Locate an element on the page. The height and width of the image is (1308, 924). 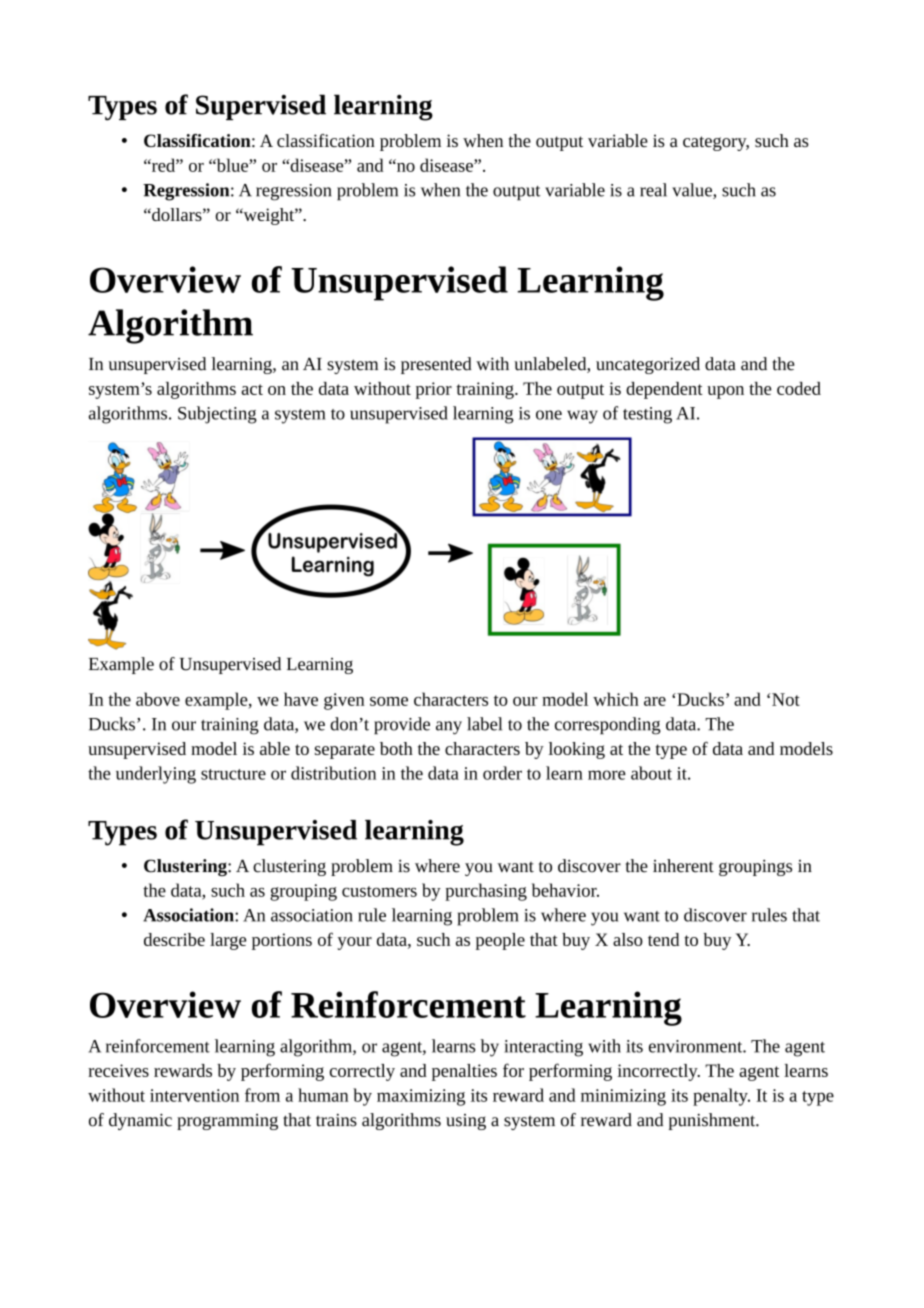
about is located at coordinates (651, 773).
